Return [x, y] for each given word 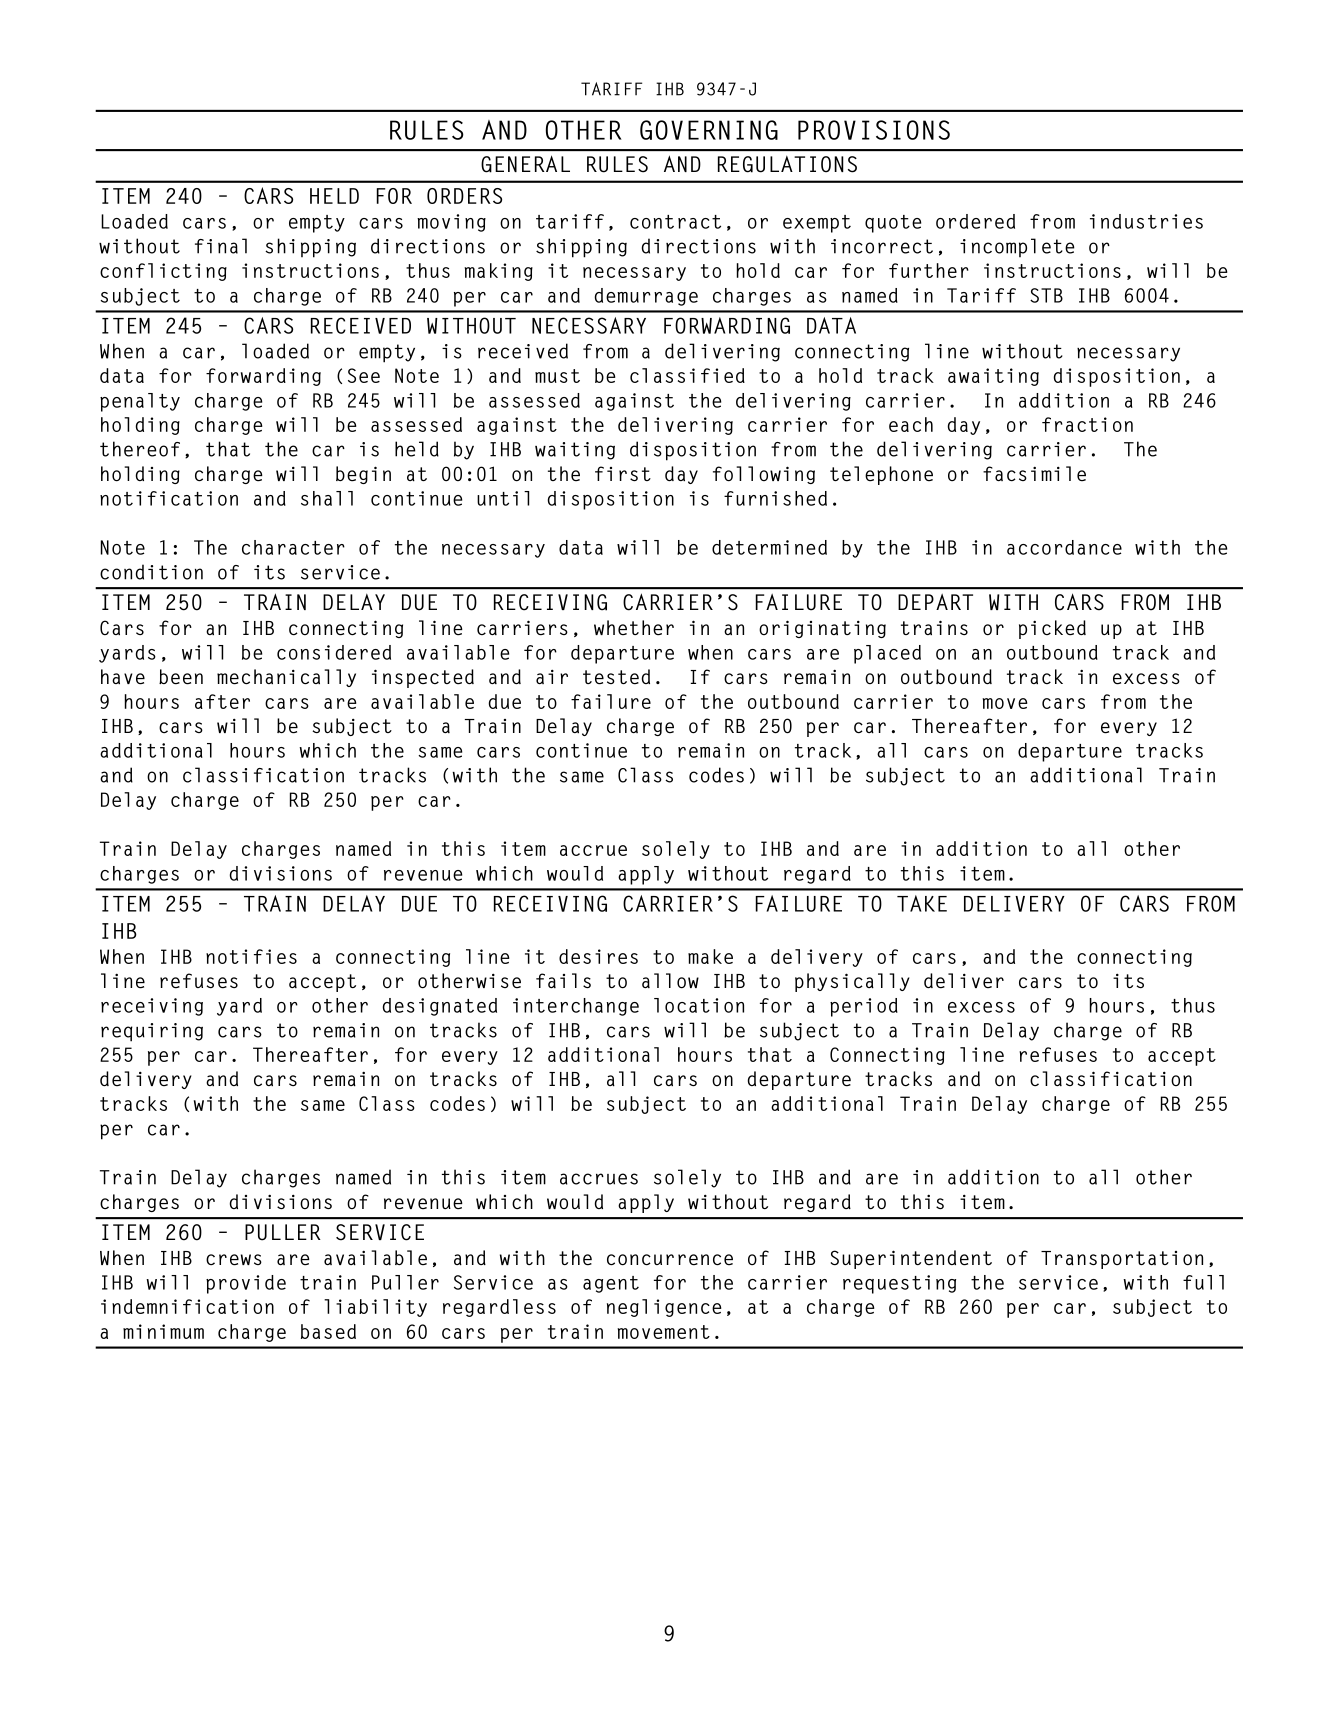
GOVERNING [709, 130]
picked [1052, 629]
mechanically [286, 678]
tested [616, 677]
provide [246, 1284]
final [221, 246]
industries [1146, 221]
